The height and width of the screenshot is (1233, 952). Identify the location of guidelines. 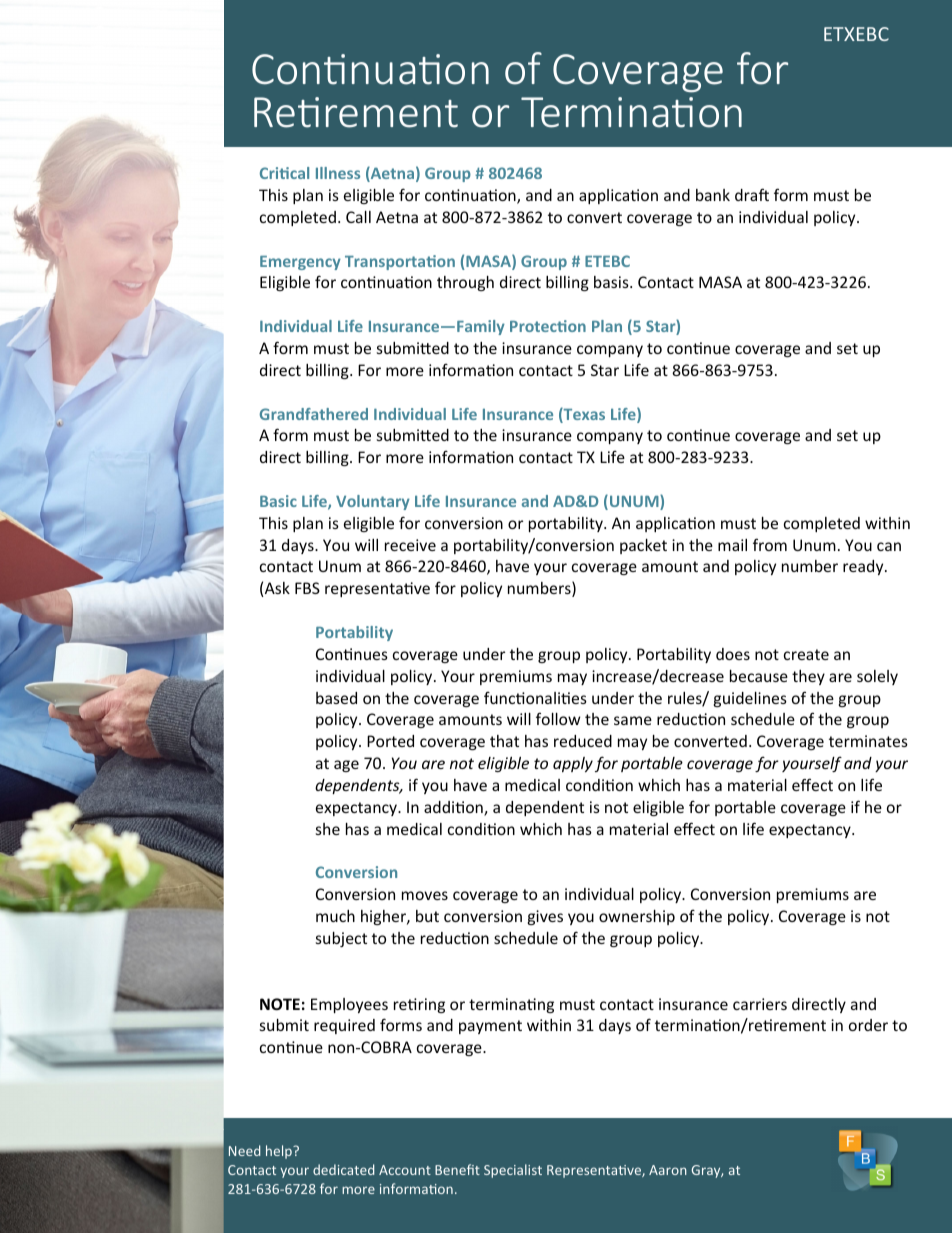
(750, 699).
